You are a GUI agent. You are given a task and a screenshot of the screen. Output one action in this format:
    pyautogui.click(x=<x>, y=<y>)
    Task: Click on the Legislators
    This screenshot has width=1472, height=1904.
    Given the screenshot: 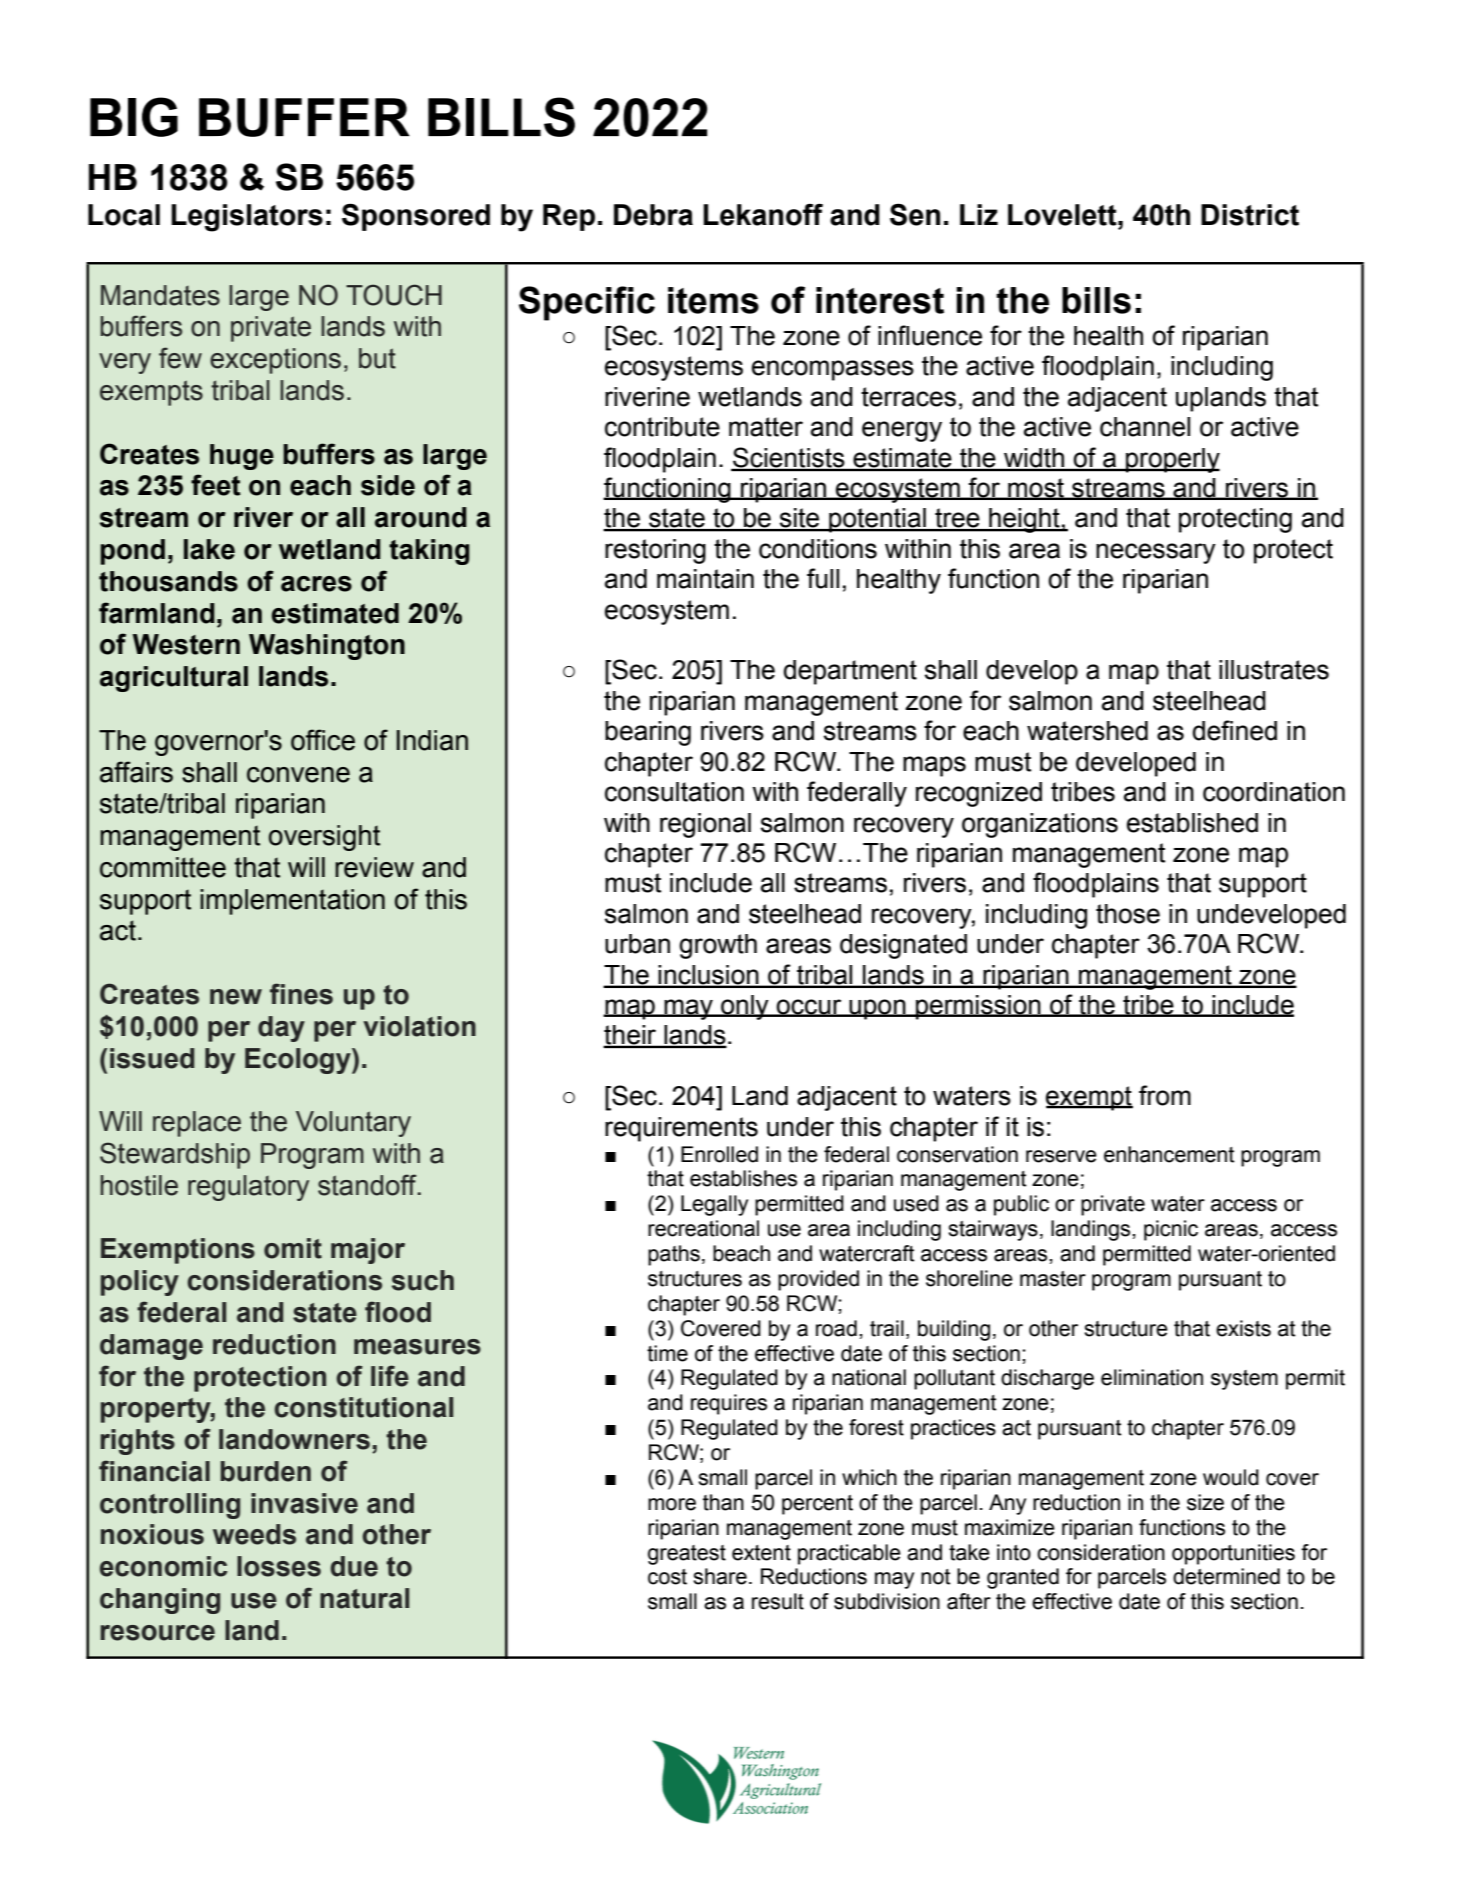 What is the action you would take?
    pyautogui.click(x=247, y=218)
